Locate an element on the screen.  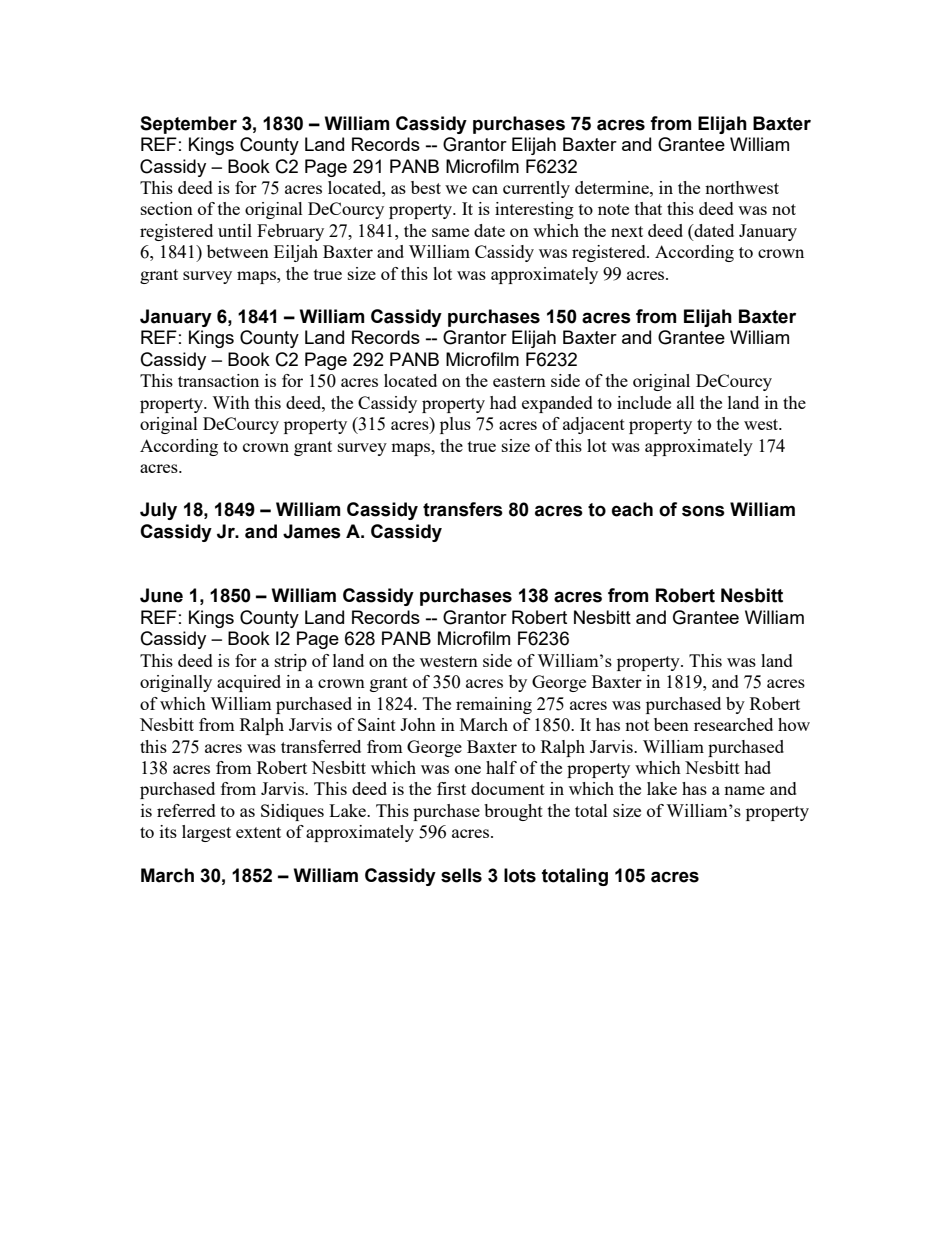
can is located at coordinates (485, 189).
